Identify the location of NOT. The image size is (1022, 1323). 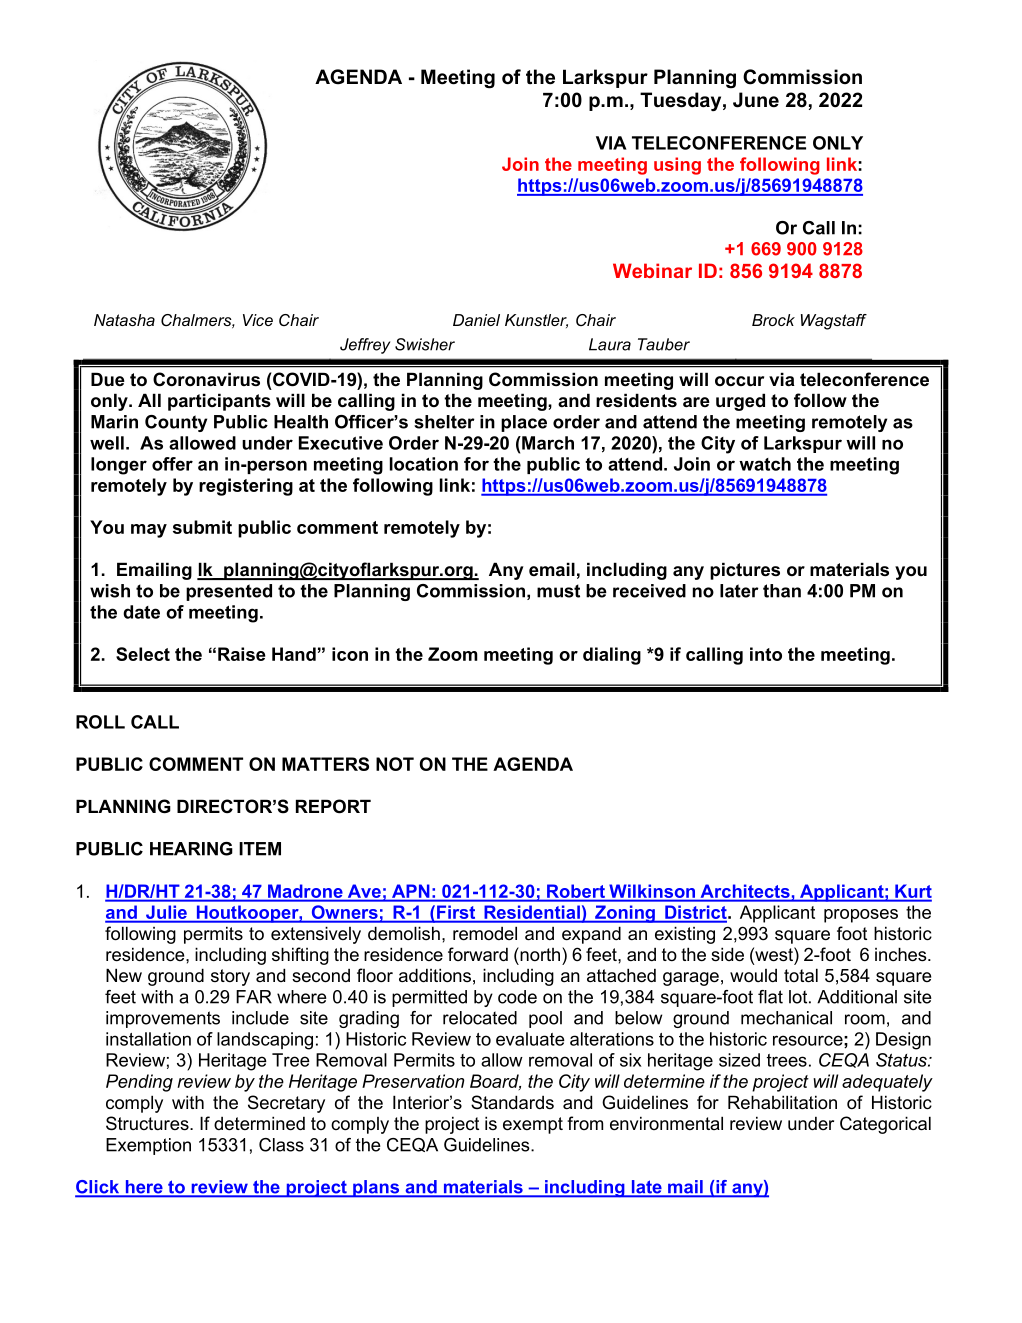
(395, 764).
